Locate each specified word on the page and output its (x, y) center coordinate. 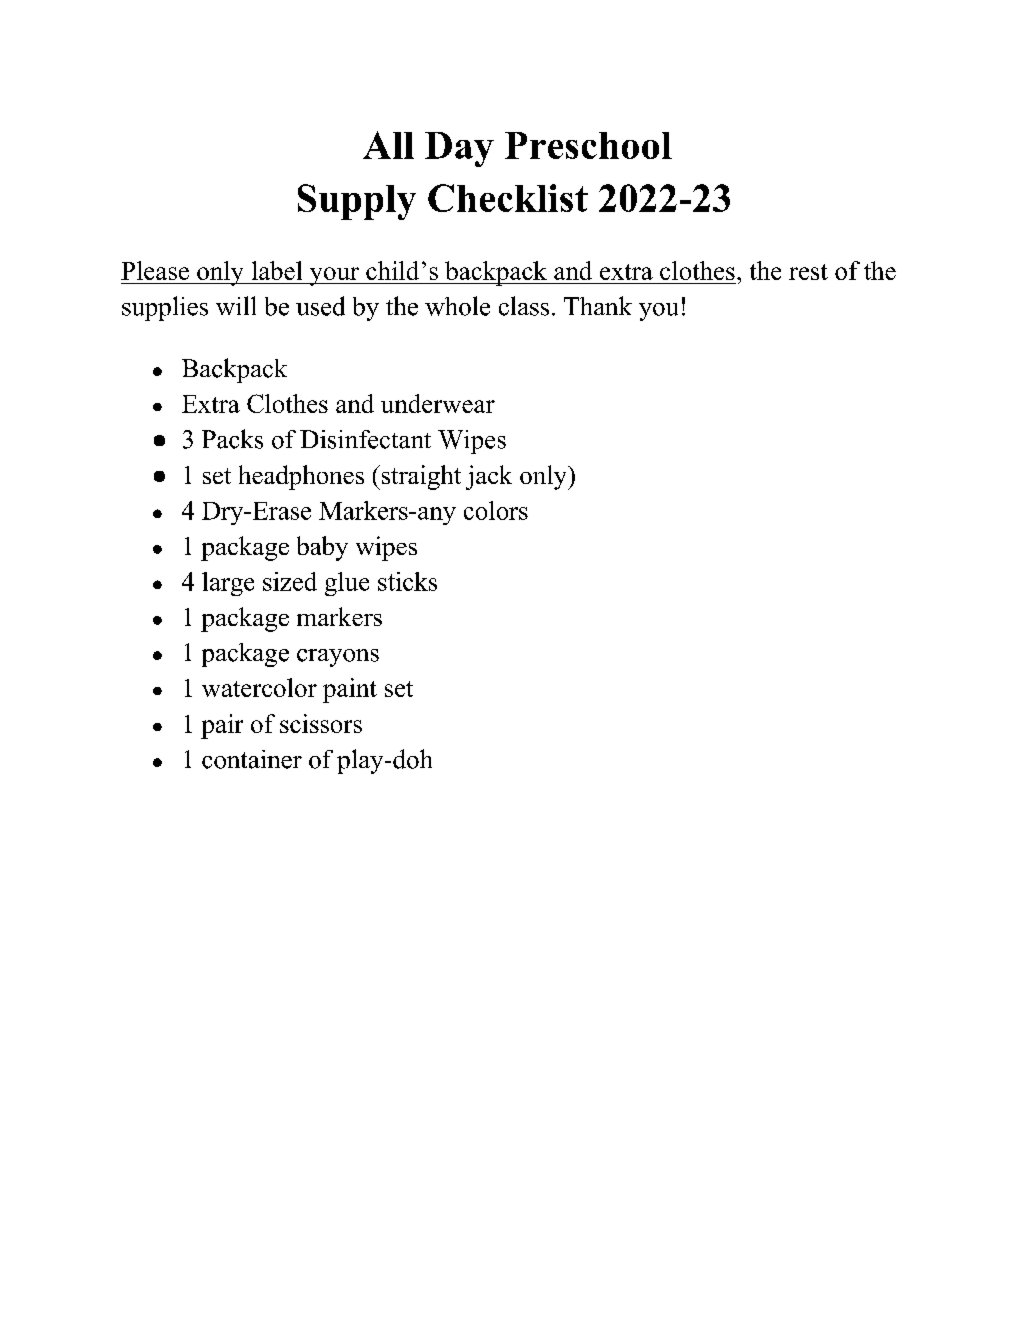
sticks (407, 581)
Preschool (588, 145)
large (228, 584)
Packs (232, 439)
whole (457, 306)
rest (808, 272)
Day (459, 149)
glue (347, 584)
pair (222, 726)
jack (489, 477)
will (236, 305)
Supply (357, 202)
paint (350, 690)
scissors (321, 723)
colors (496, 510)
